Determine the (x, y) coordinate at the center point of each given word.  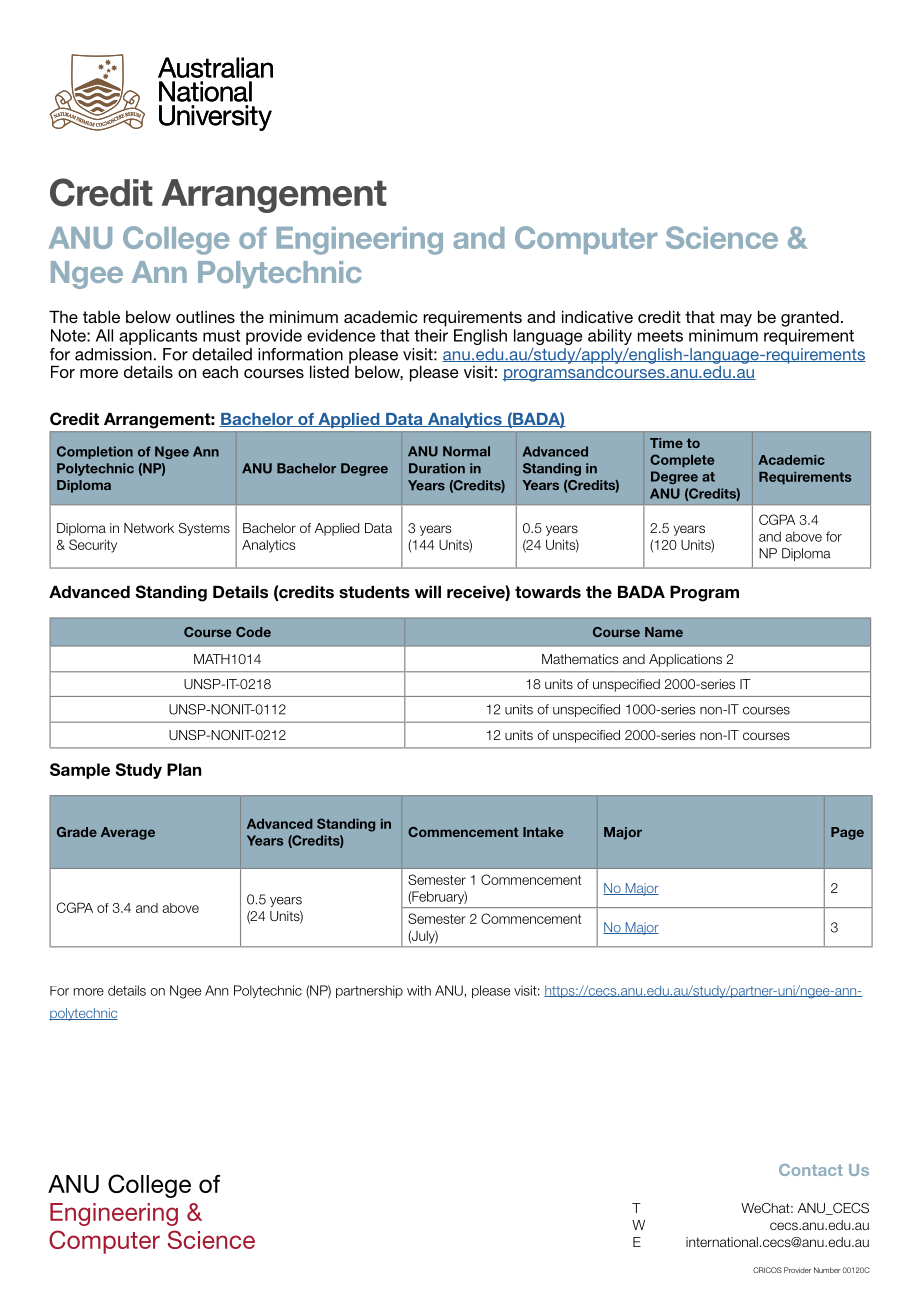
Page (847, 833)
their (431, 335)
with (419, 990)
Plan (184, 769)
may (736, 320)
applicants (158, 337)
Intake (543, 832)
